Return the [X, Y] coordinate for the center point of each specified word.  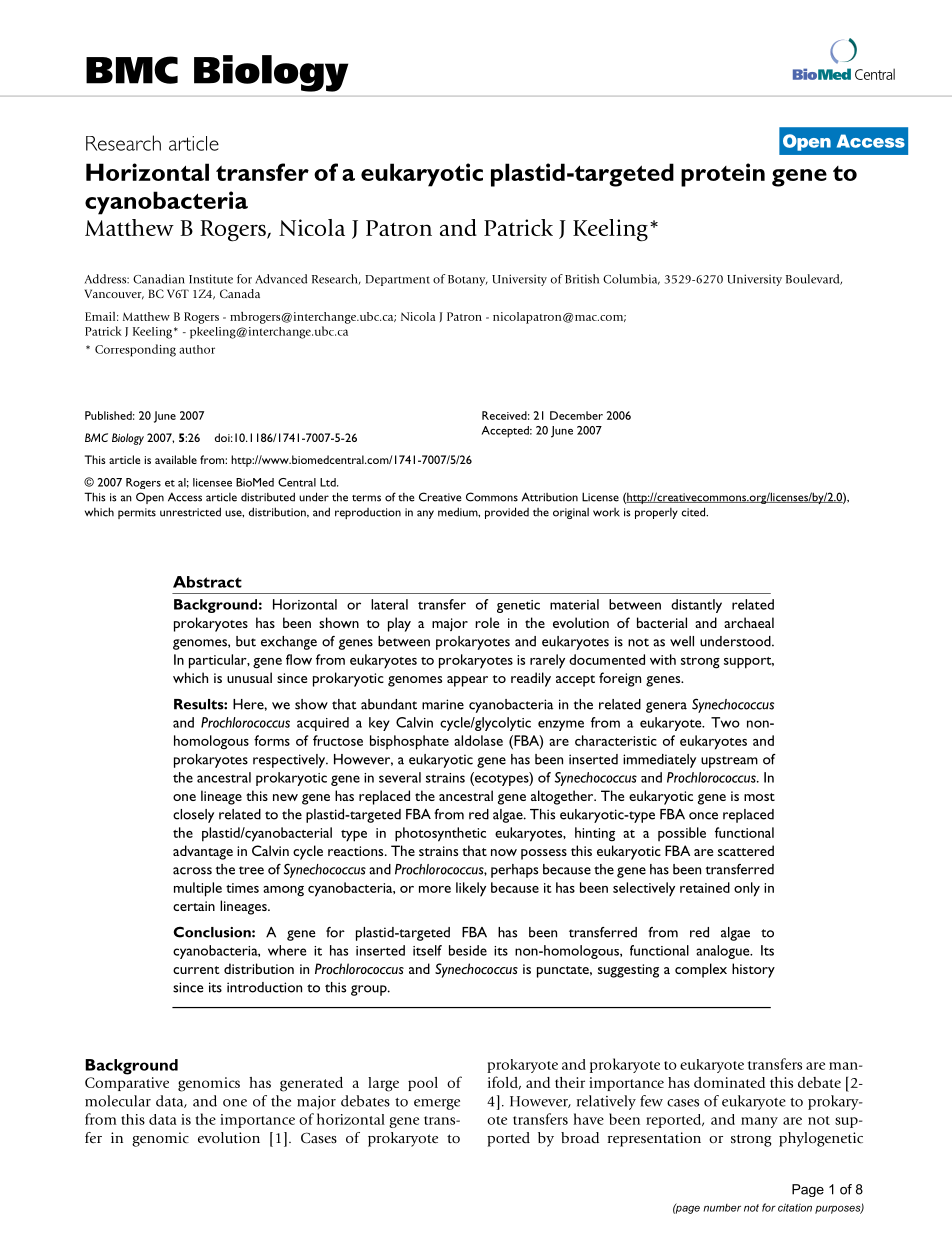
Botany [468, 280]
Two [725, 722]
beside [468, 950]
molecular [118, 1101]
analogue [724, 952]
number [722, 1208]
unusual [249, 677]
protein [723, 175]
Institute [211, 279]
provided [507, 513]
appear [467, 681]
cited [694, 512]
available [176, 459]
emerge [437, 1104]
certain [194, 906]
